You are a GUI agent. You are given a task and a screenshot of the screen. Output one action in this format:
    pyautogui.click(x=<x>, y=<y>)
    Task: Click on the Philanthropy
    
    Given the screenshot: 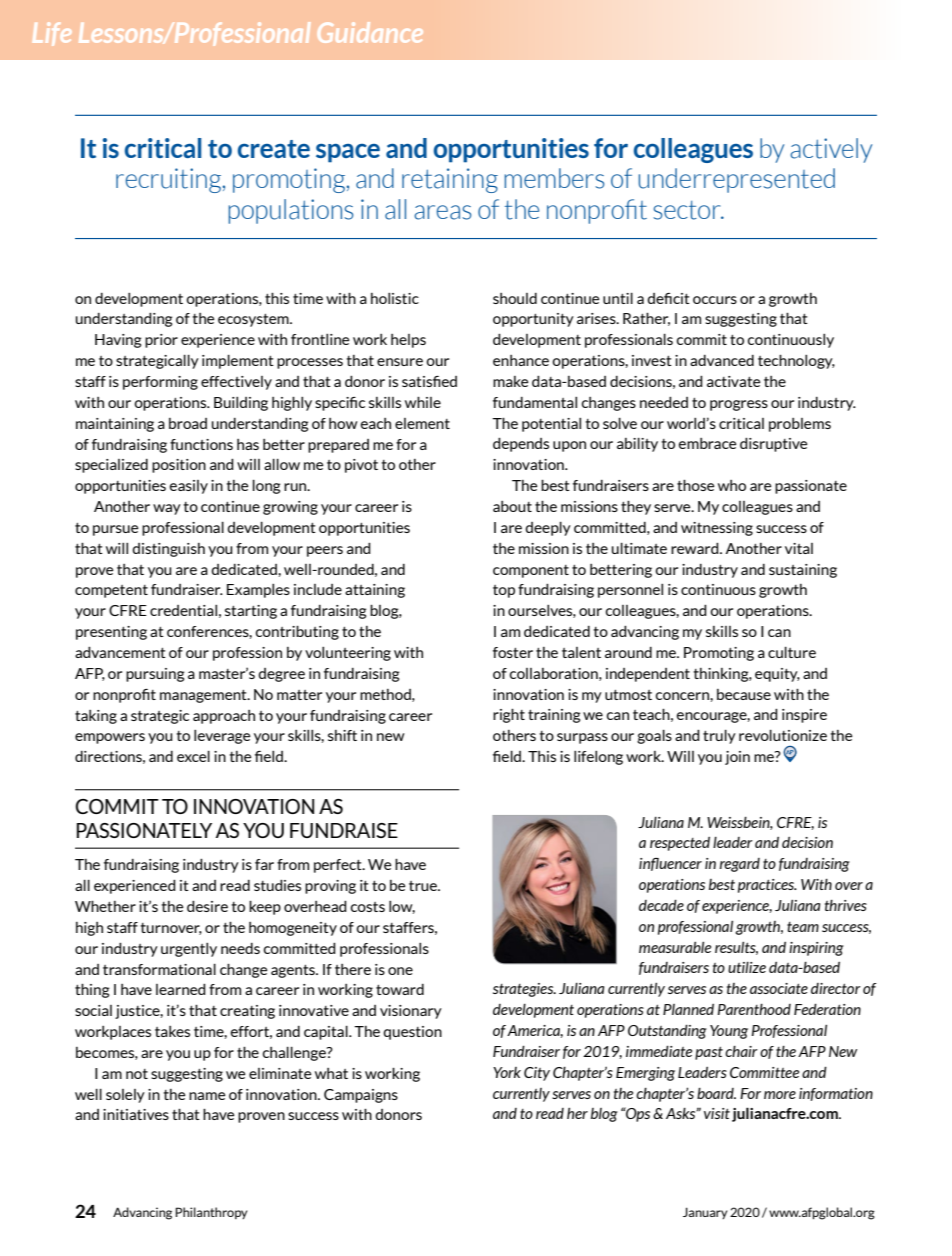 What is the action you would take?
    pyautogui.click(x=211, y=1213)
